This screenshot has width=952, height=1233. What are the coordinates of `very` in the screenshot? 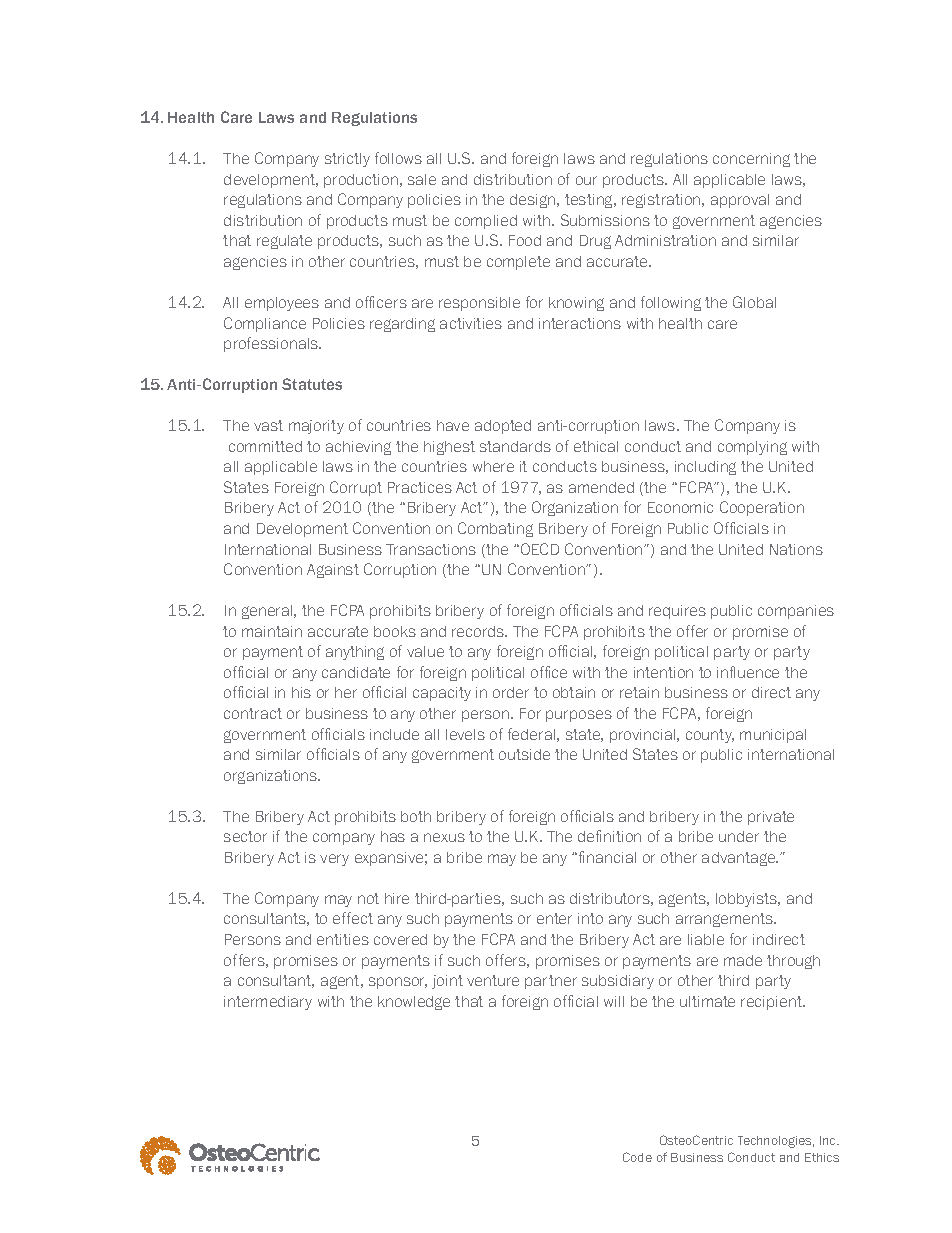 It's located at (334, 860).
